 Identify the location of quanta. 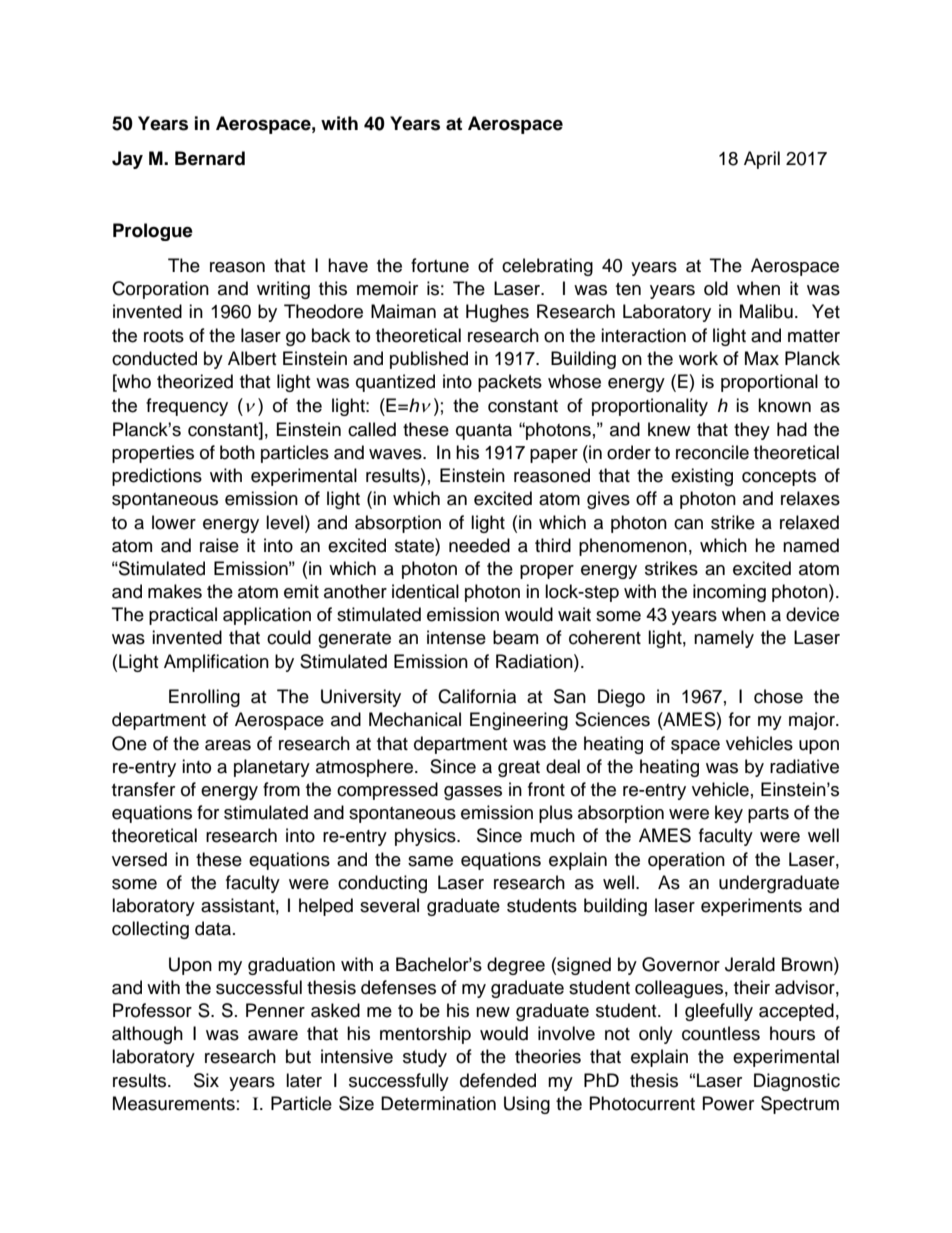
(484, 432).
